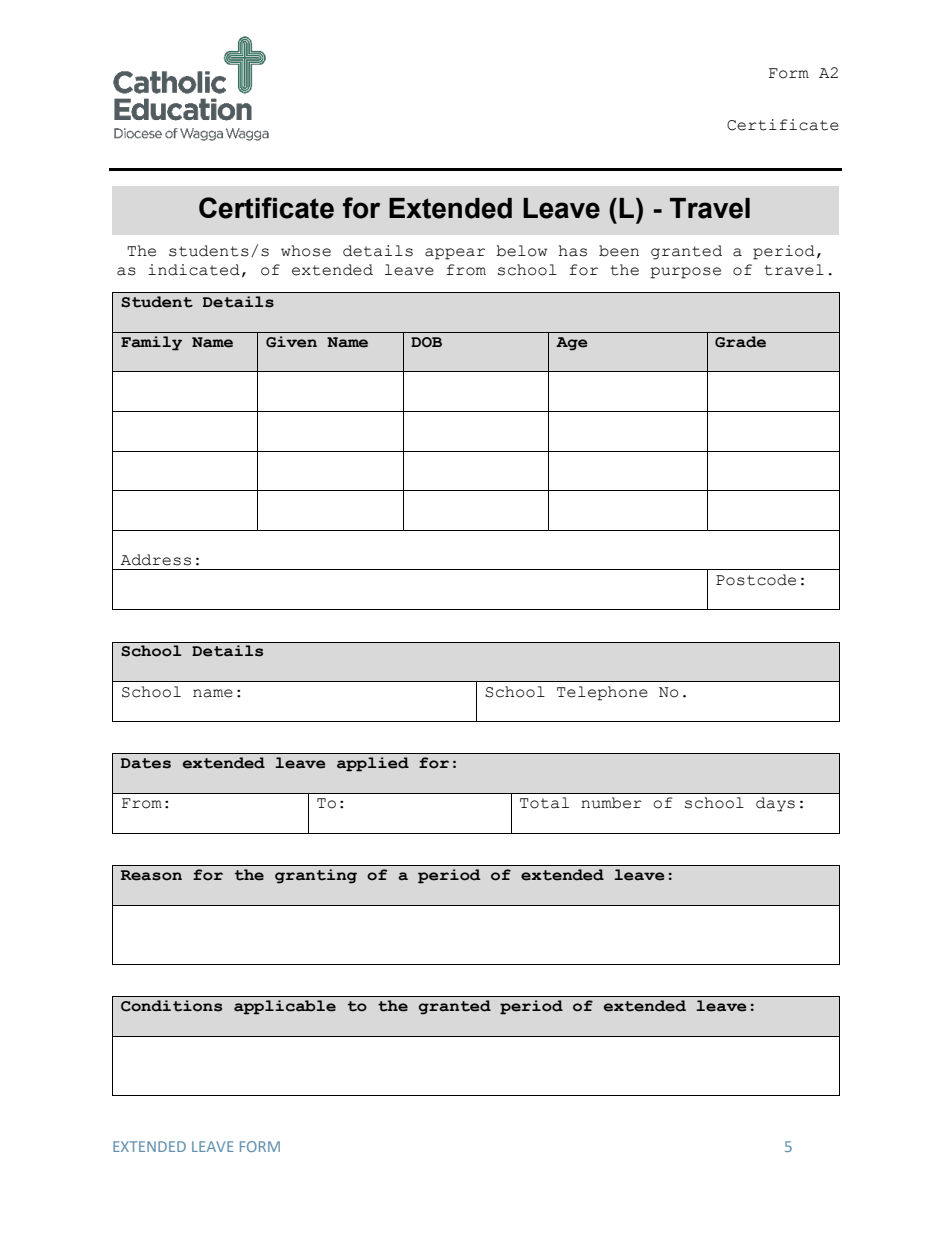  Describe the element at coordinates (156, 560) in the image. I see `Address` at that location.
